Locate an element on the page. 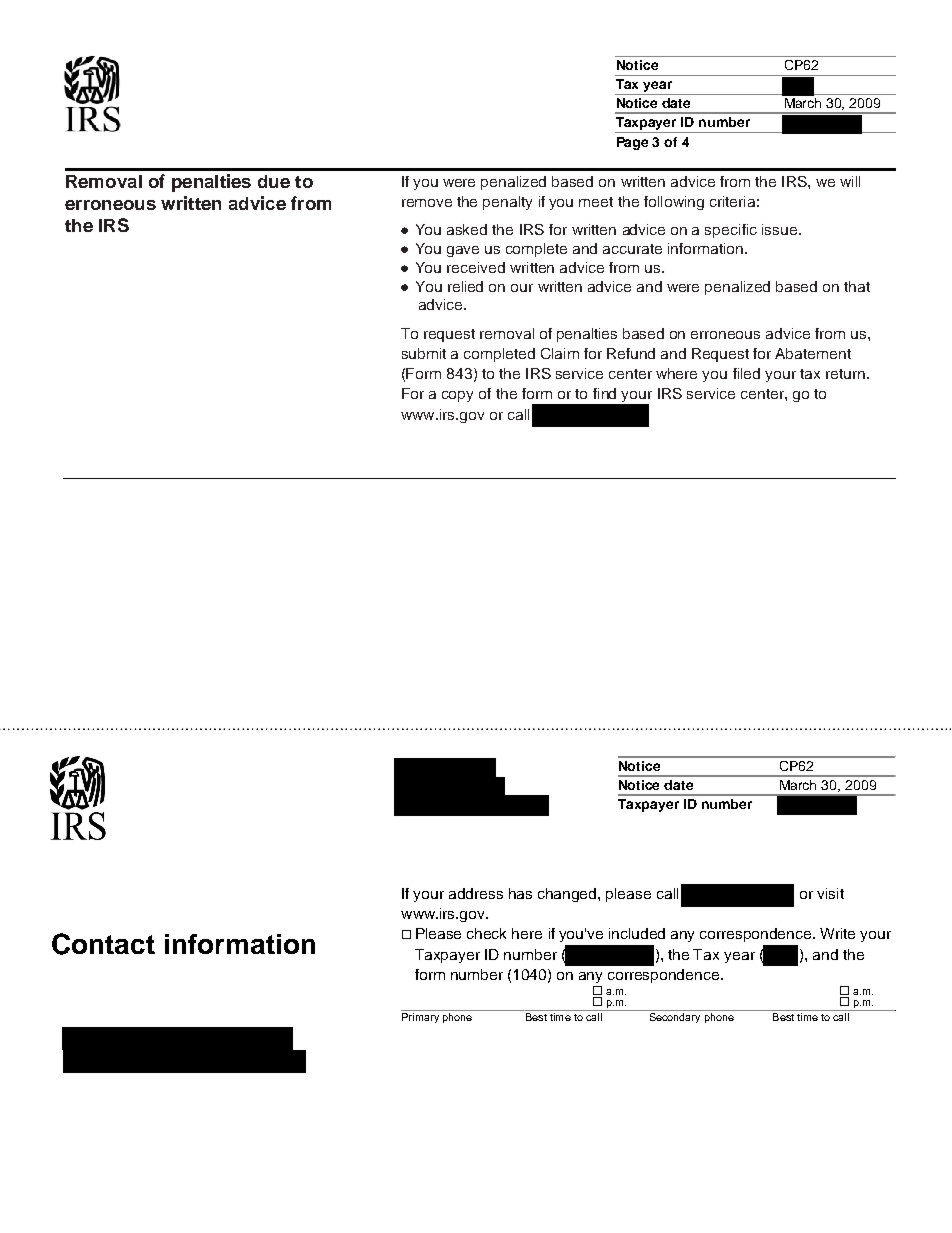 The height and width of the page is (1233, 952). Primary is located at coordinates (420, 1018).
